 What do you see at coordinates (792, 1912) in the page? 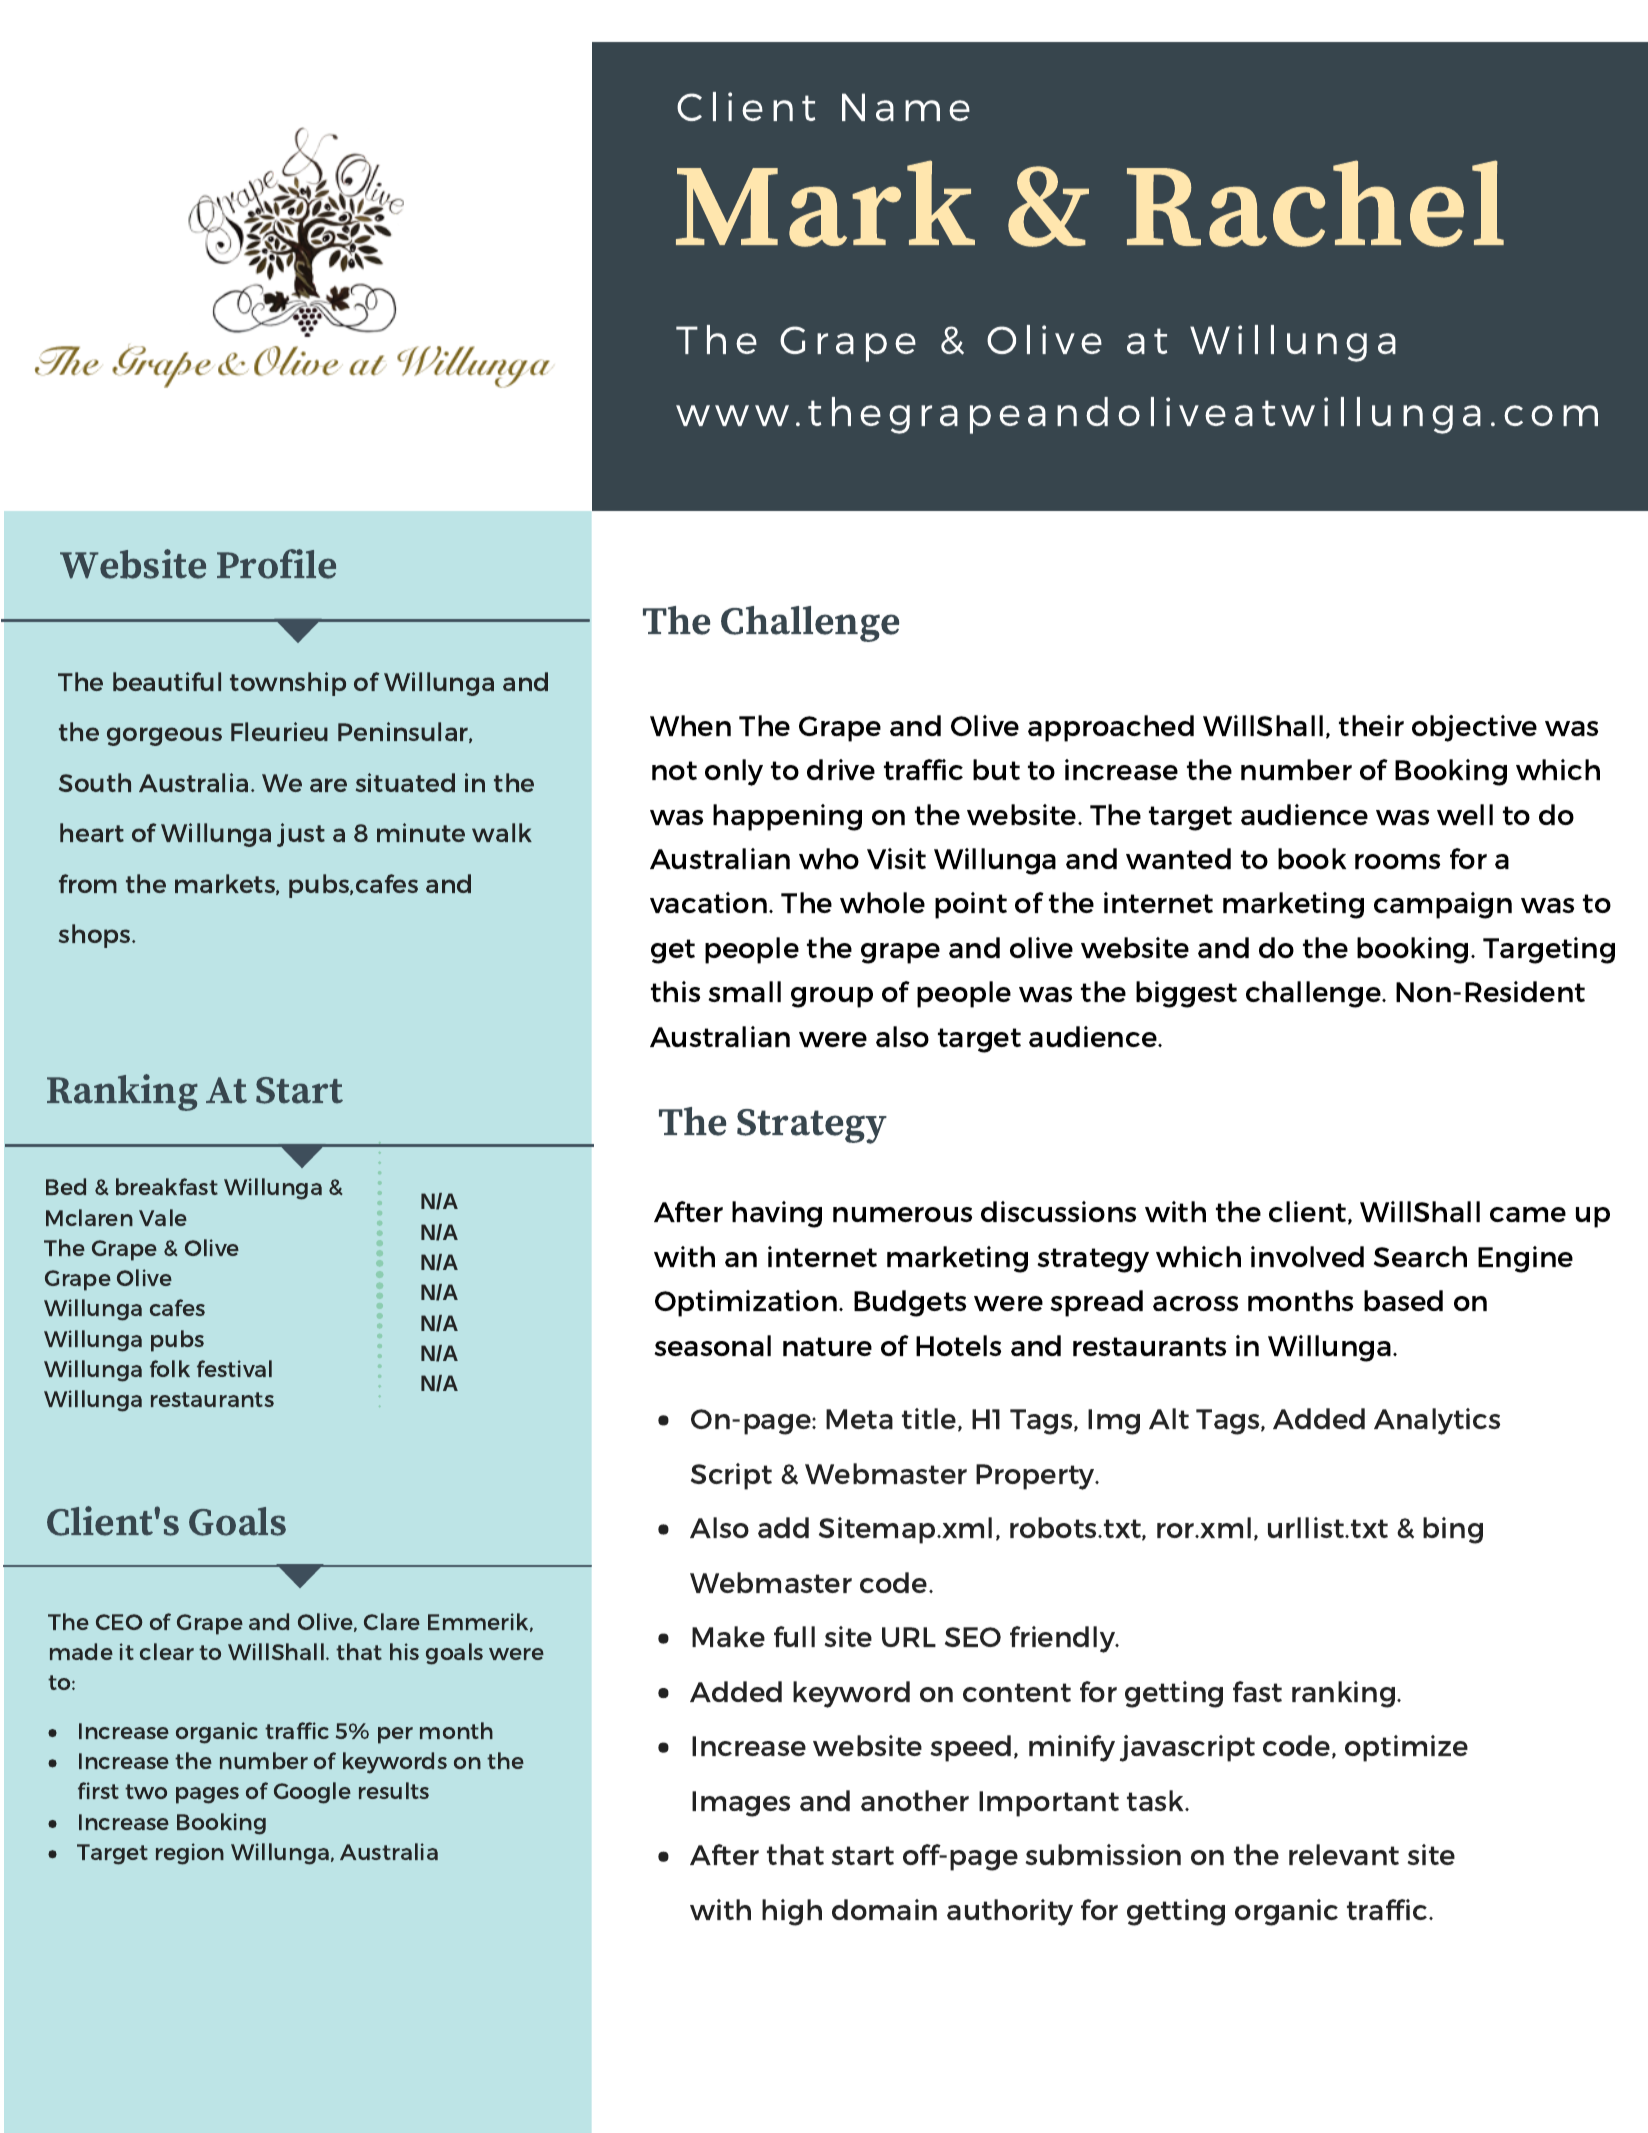
I see `high` at bounding box center [792, 1912].
